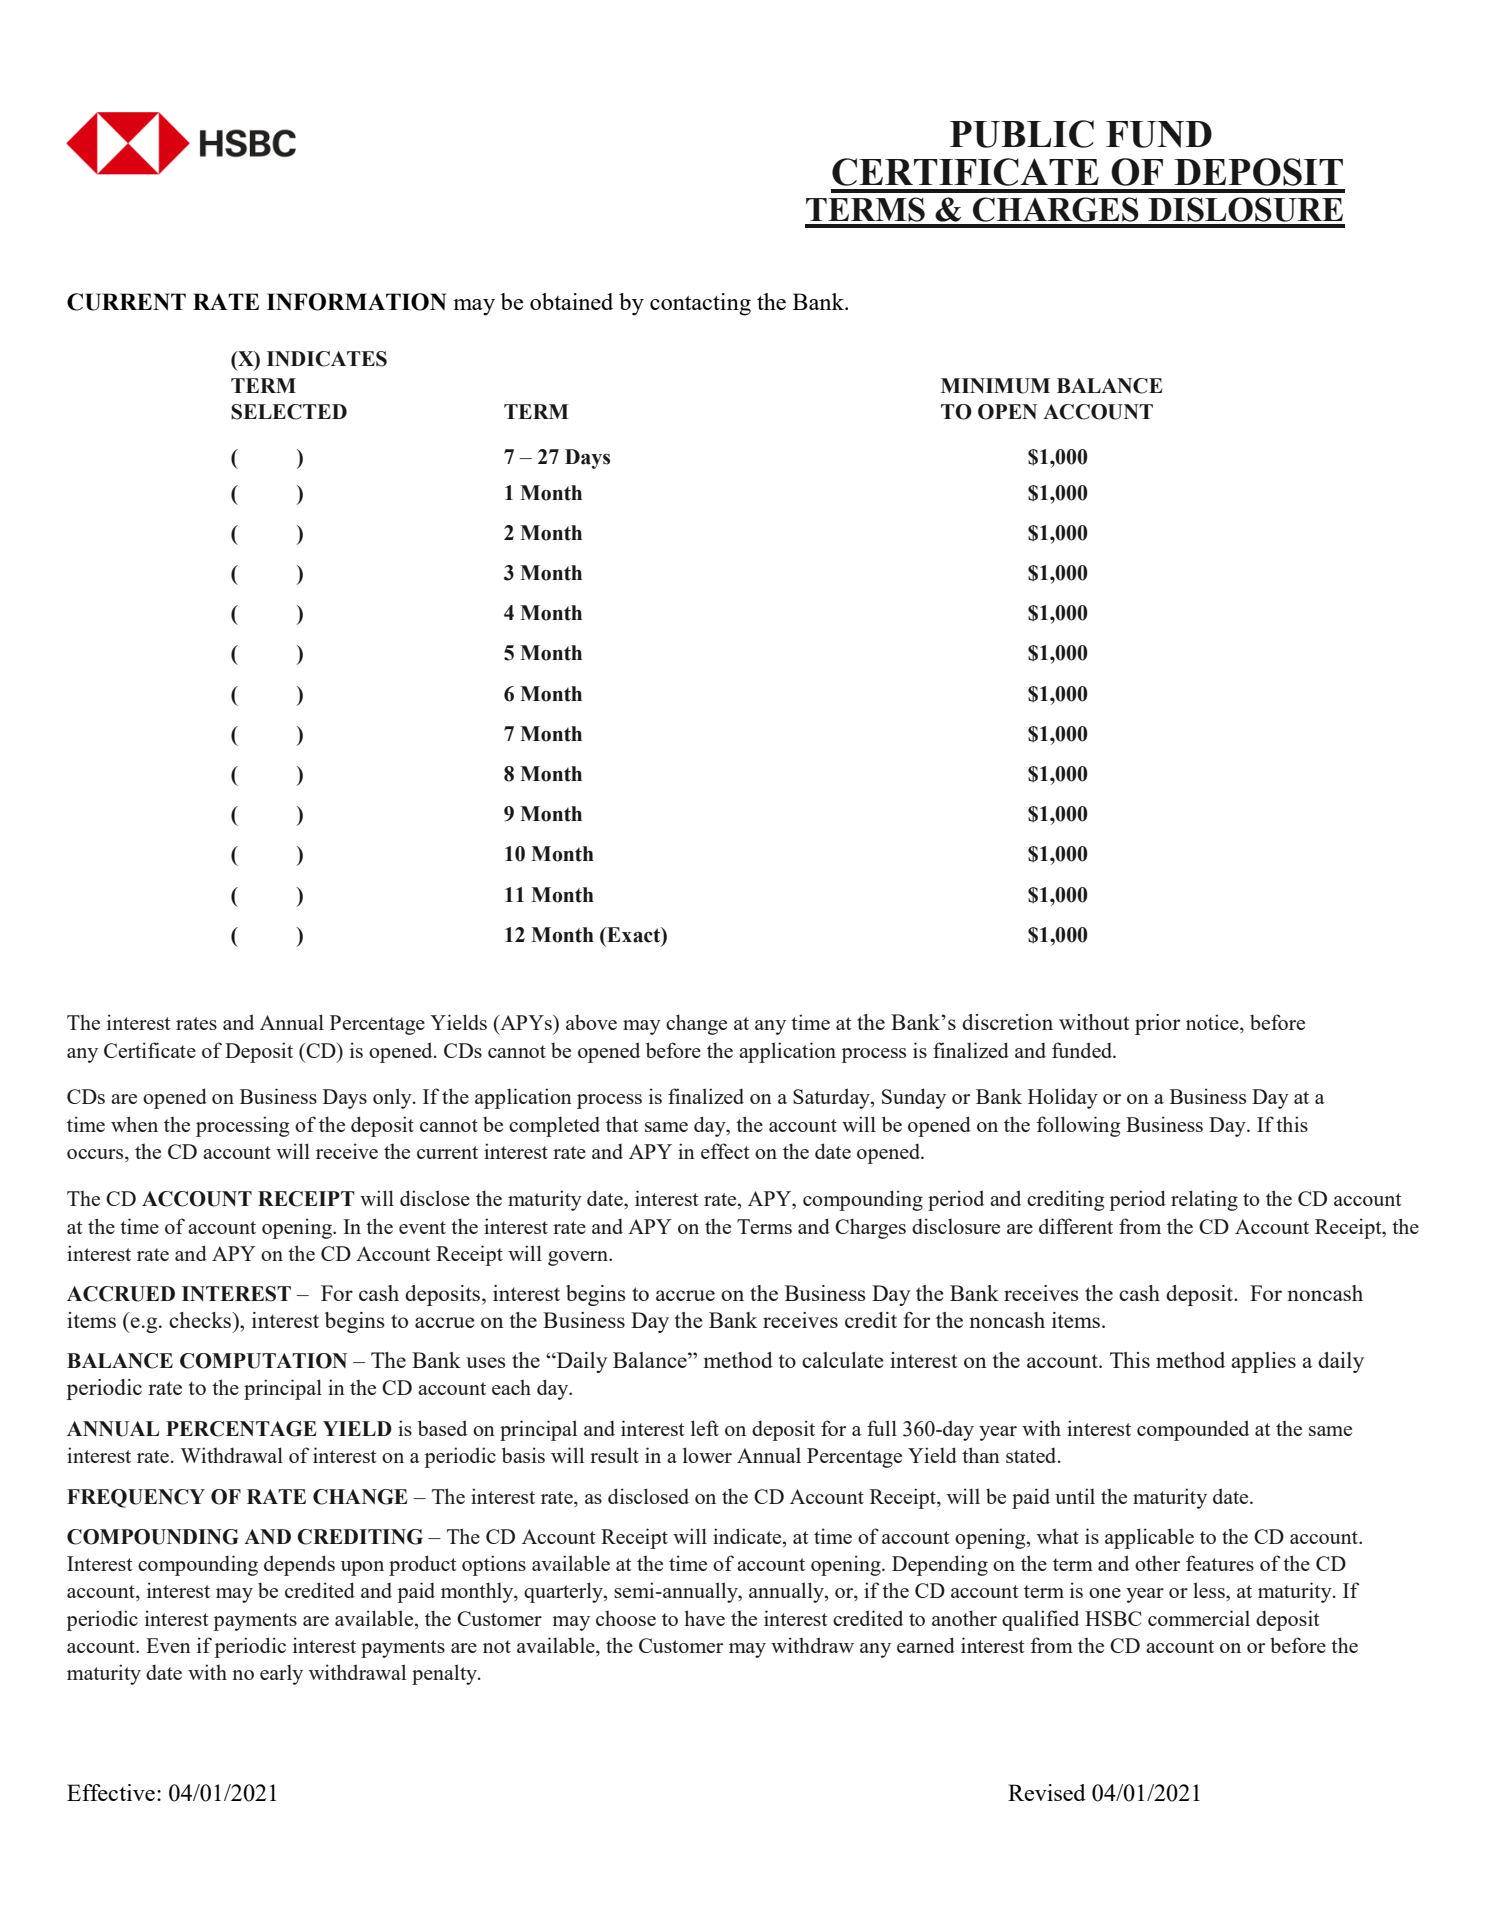 Image resolution: width=1485 pixels, height=1922 pixels. Describe the element at coordinates (700, 304) in the screenshot. I see `contacting` at that location.
